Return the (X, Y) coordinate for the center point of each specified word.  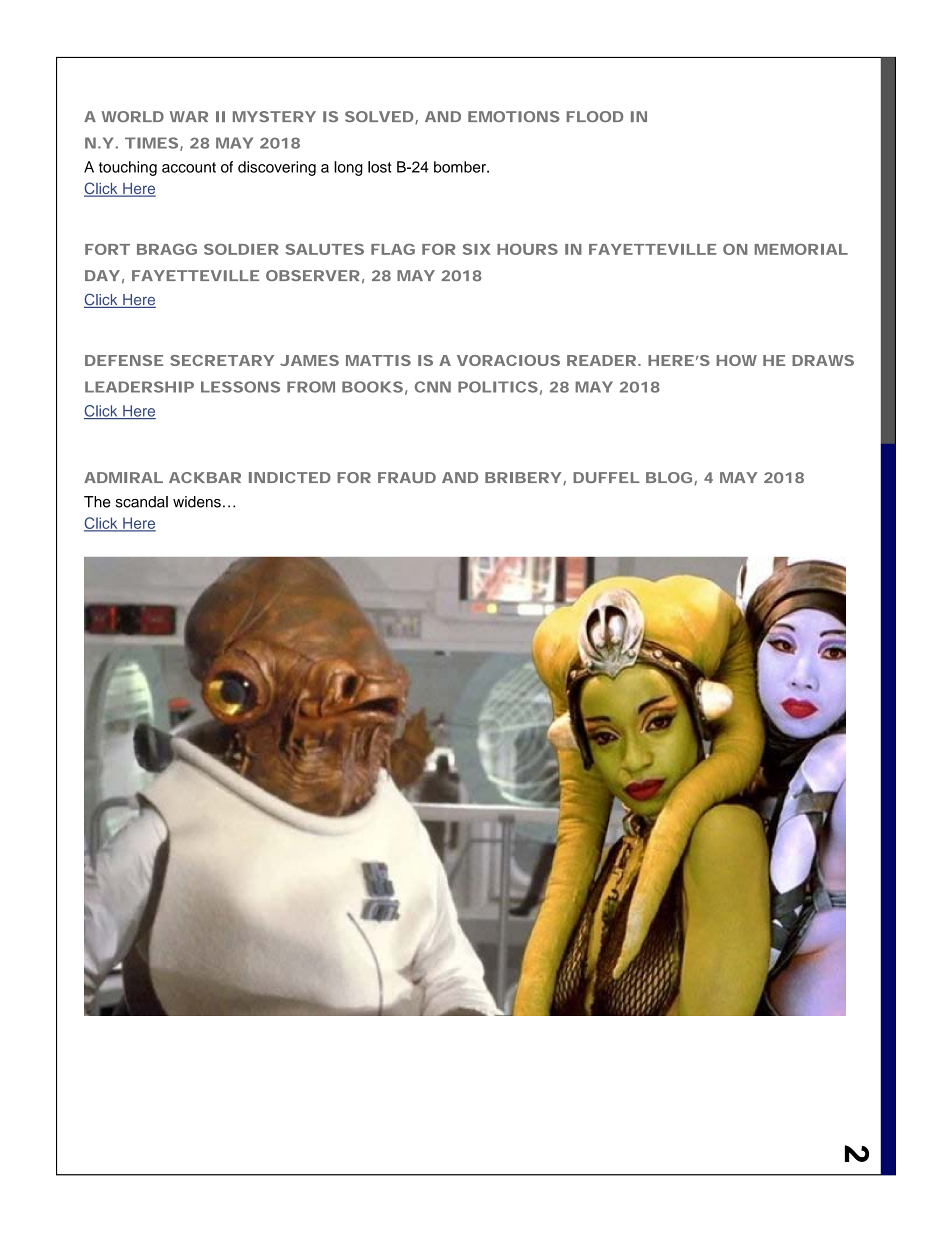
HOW (737, 360)
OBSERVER (313, 275)
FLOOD (595, 116)
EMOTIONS (514, 116)
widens (197, 502)
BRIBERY (523, 477)
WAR (189, 116)
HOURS (527, 249)
